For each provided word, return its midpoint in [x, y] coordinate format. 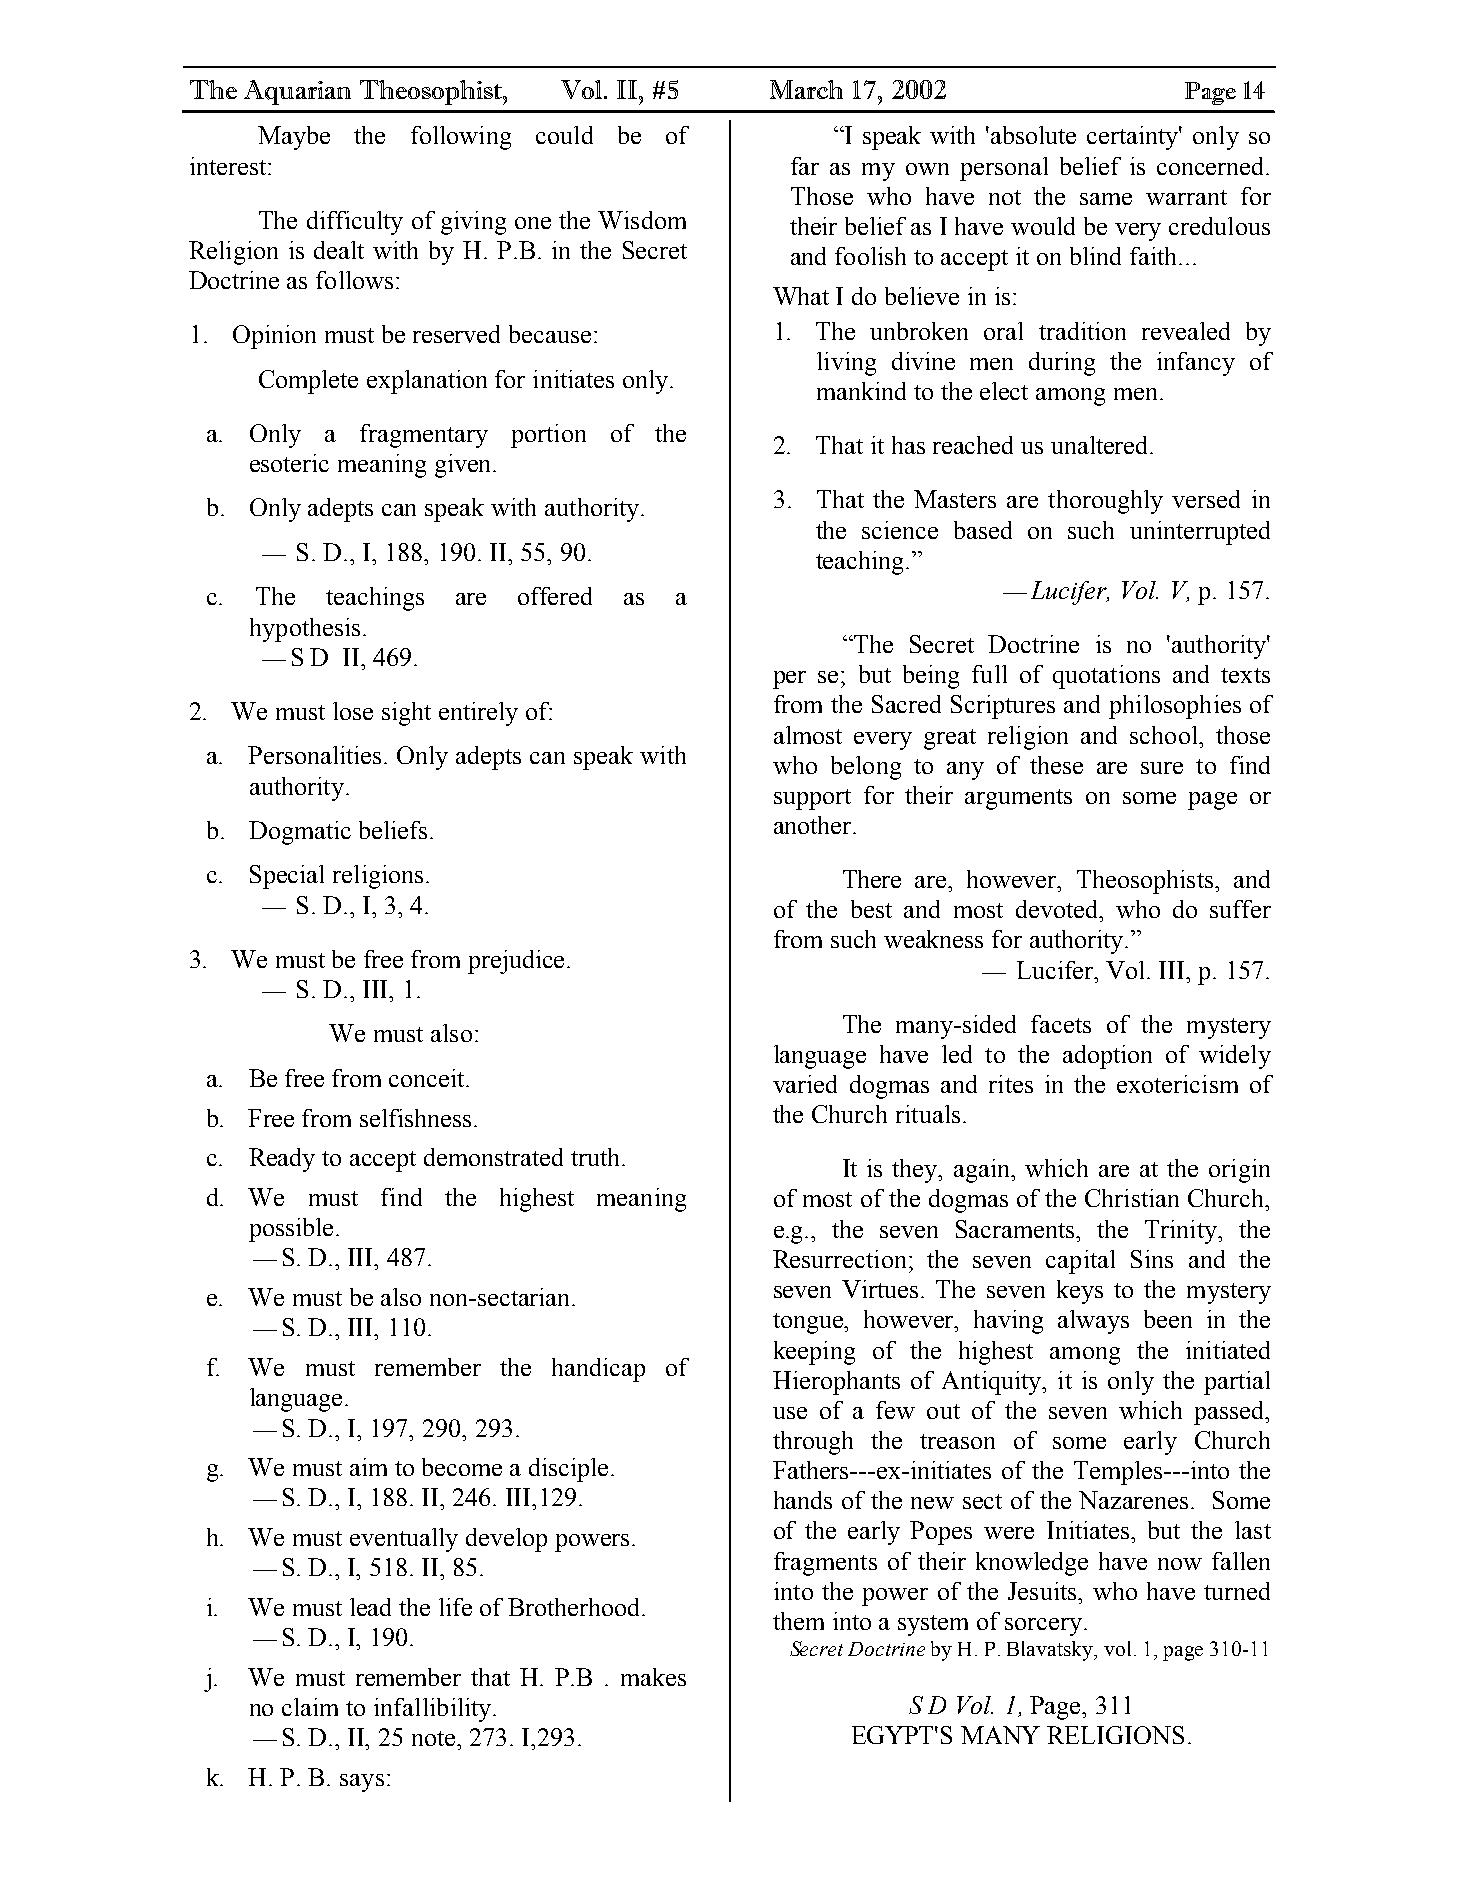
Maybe [294, 138]
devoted [1058, 909]
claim [310, 1707]
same [1106, 199]
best [871, 909]
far [805, 166]
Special [287, 877]
